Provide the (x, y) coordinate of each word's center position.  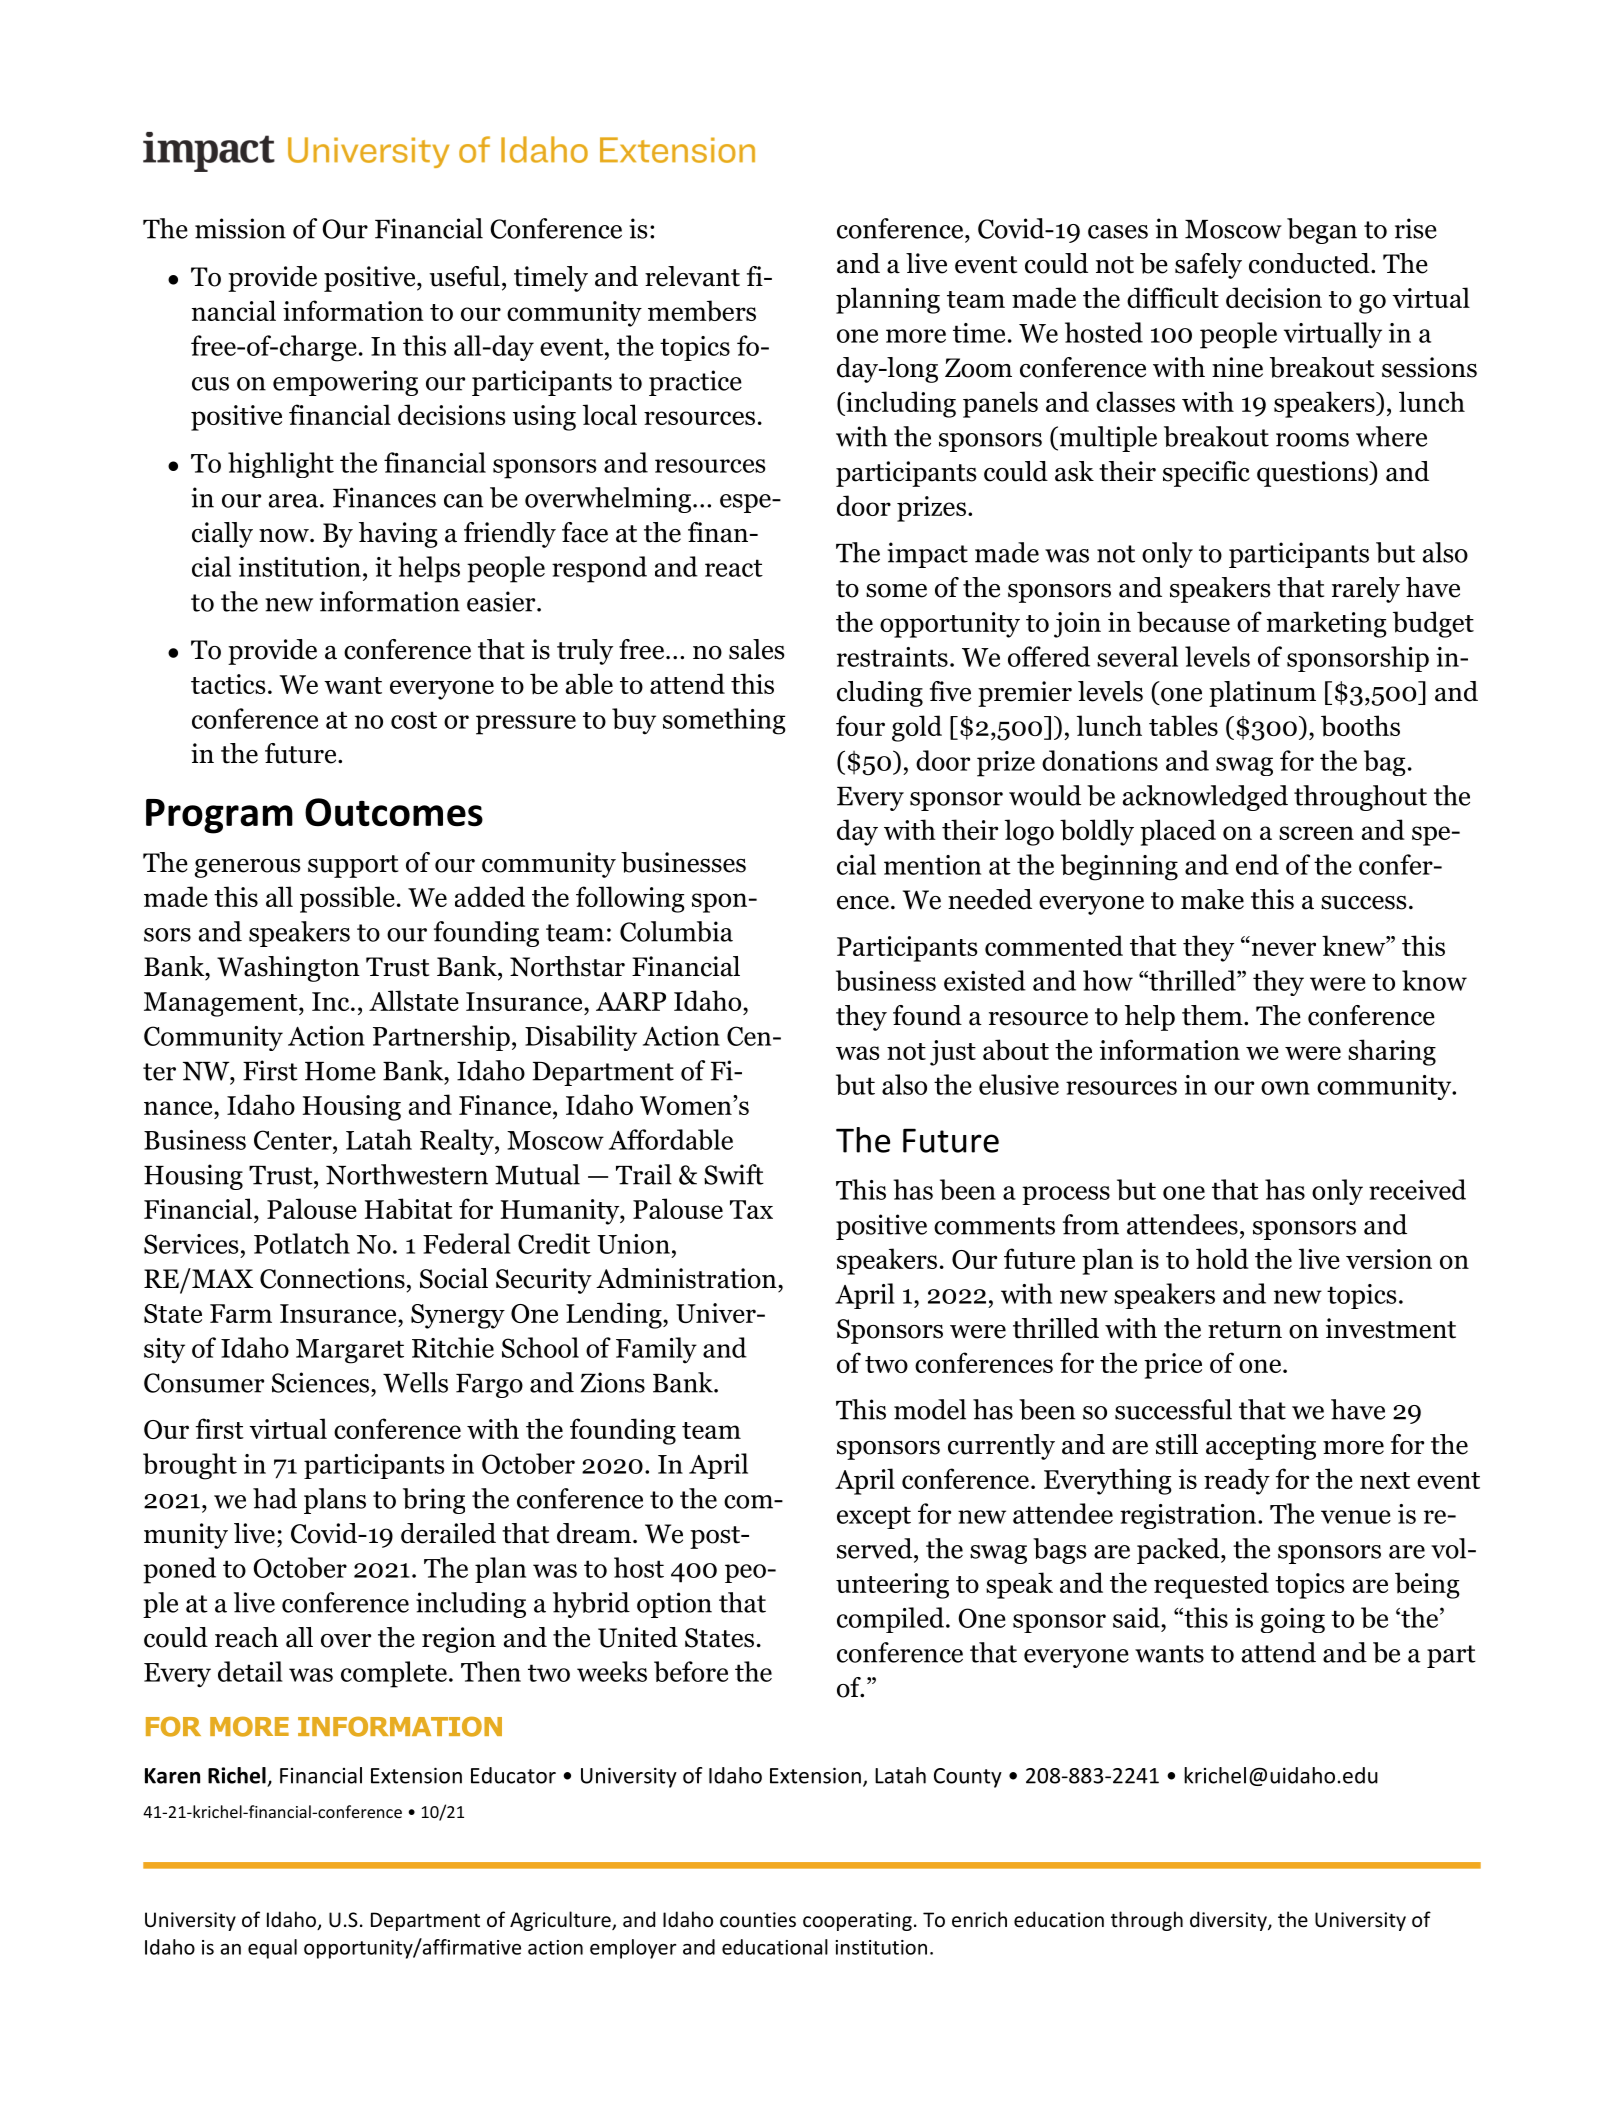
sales (756, 649)
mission (240, 228)
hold (1222, 1258)
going (1293, 1620)
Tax (751, 1209)
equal (272, 1949)
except (874, 1517)
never (1282, 948)
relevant (692, 276)
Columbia (676, 931)
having (398, 535)
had (275, 1498)
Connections (332, 1278)
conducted (1310, 263)
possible (347, 899)
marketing (1326, 624)
